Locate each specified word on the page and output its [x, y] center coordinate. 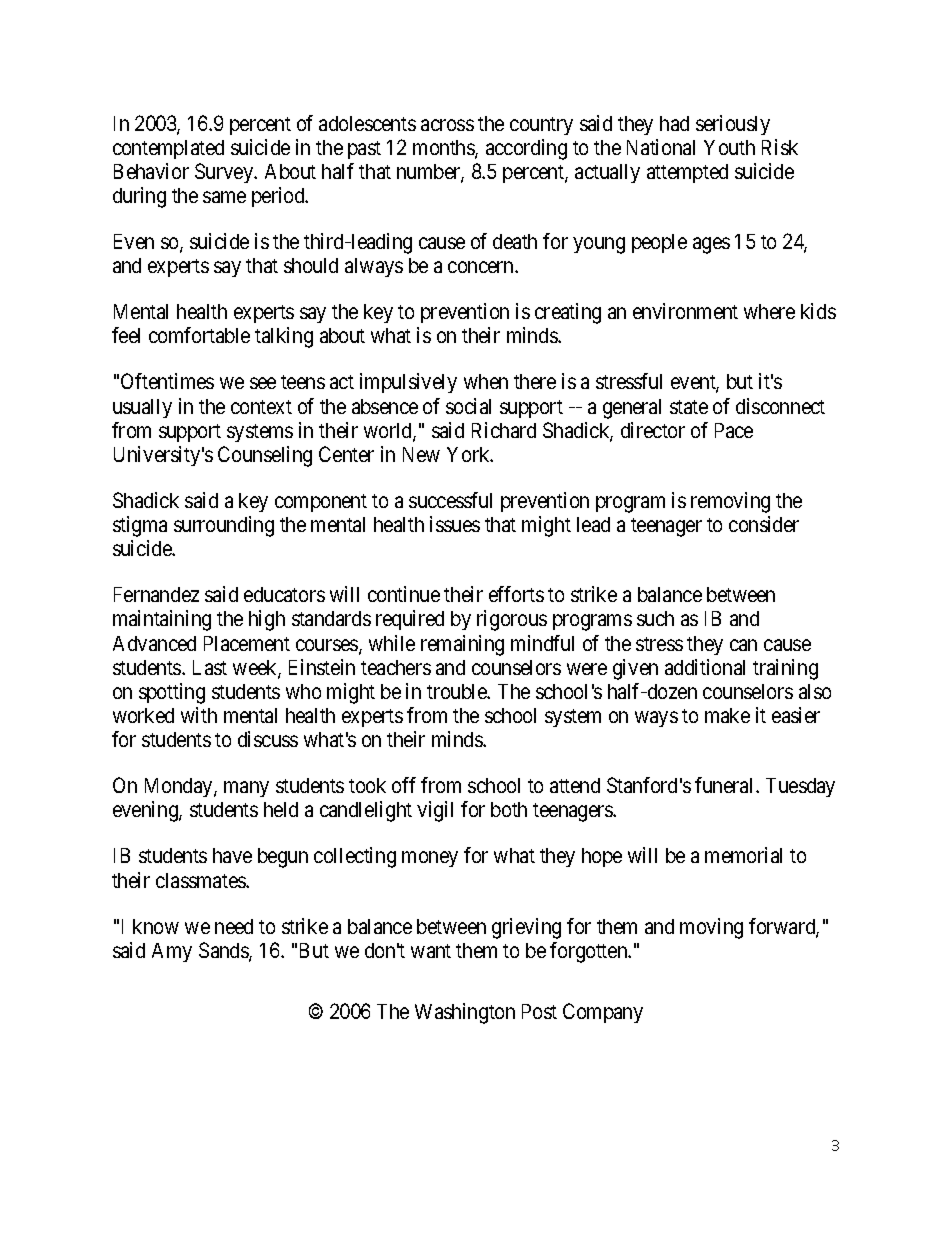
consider [764, 524]
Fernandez [156, 594]
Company [603, 1013]
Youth [729, 147]
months [444, 149]
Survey [225, 173]
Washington [465, 1013]
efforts [516, 594]
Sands [224, 951]
